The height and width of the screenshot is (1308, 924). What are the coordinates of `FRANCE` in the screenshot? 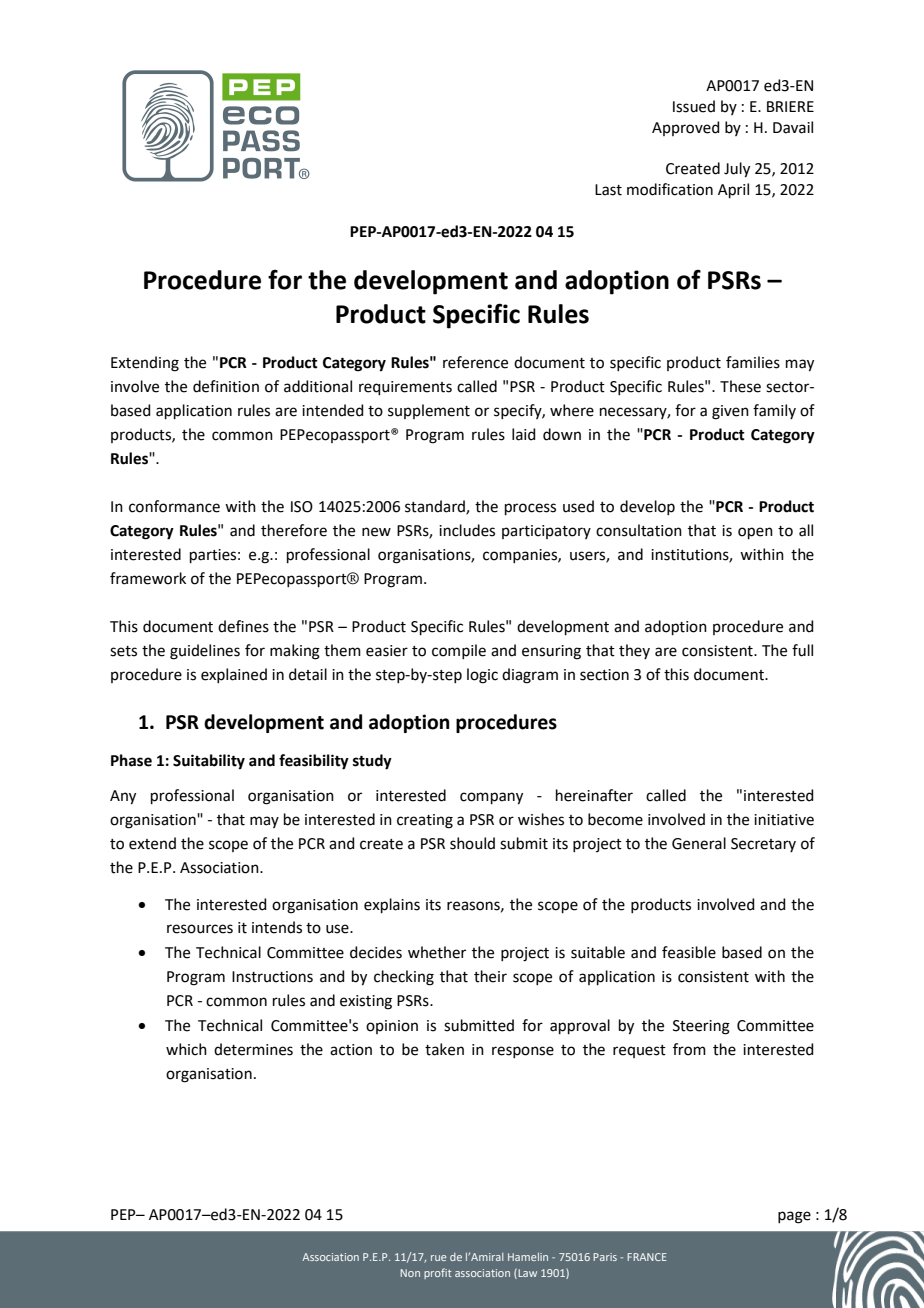 It's located at (647, 1257).
